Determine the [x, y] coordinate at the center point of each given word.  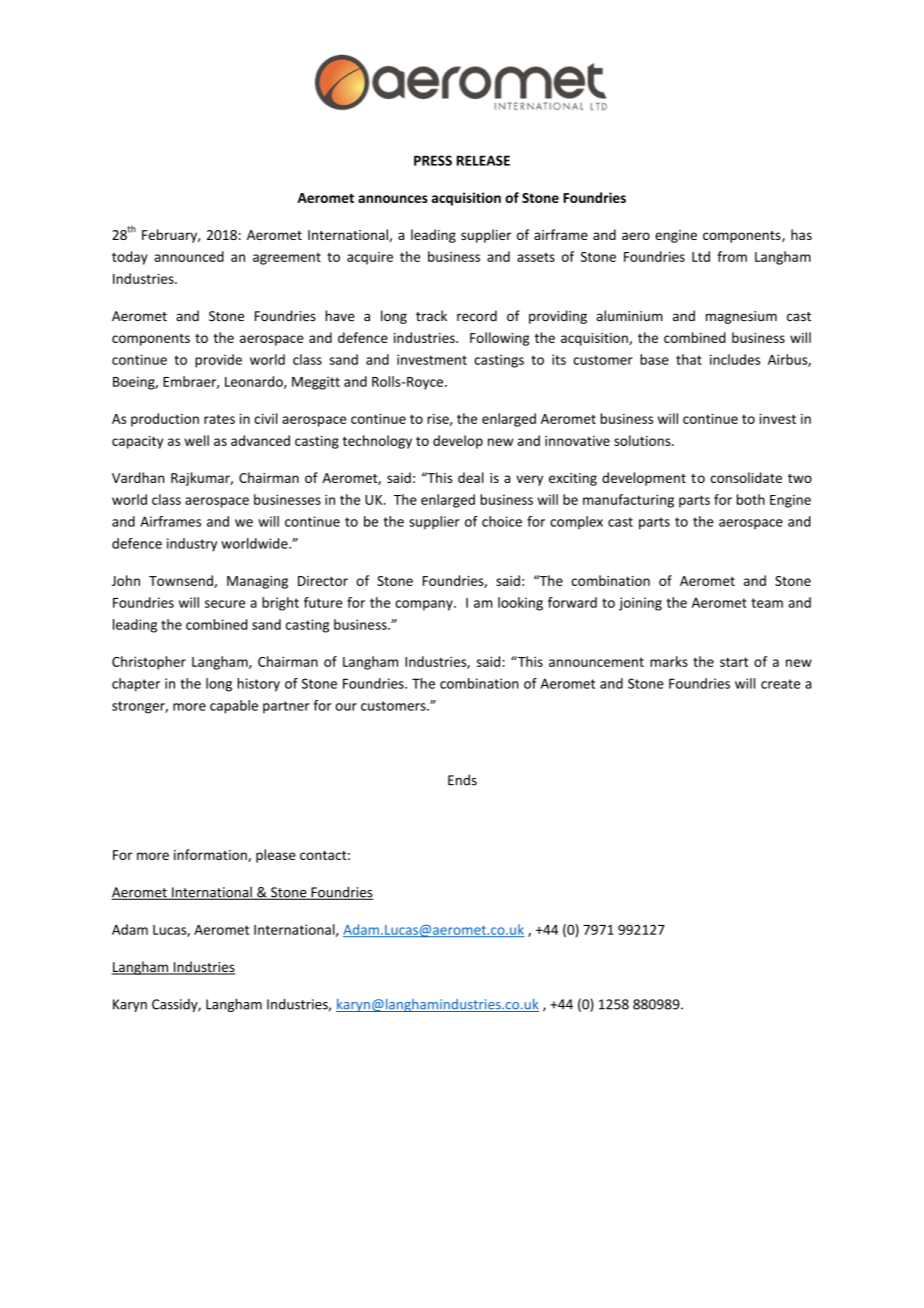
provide [218, 361]
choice [502, 521]
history [258, 685]
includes [735, 359]
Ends [462, 780]
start [734, 662]
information [211, 855]
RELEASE [483, 160]
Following [499, 339]
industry [192, 545]
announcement [596, 662]
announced [189, 256]
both [751, 499]
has [801, 234]
